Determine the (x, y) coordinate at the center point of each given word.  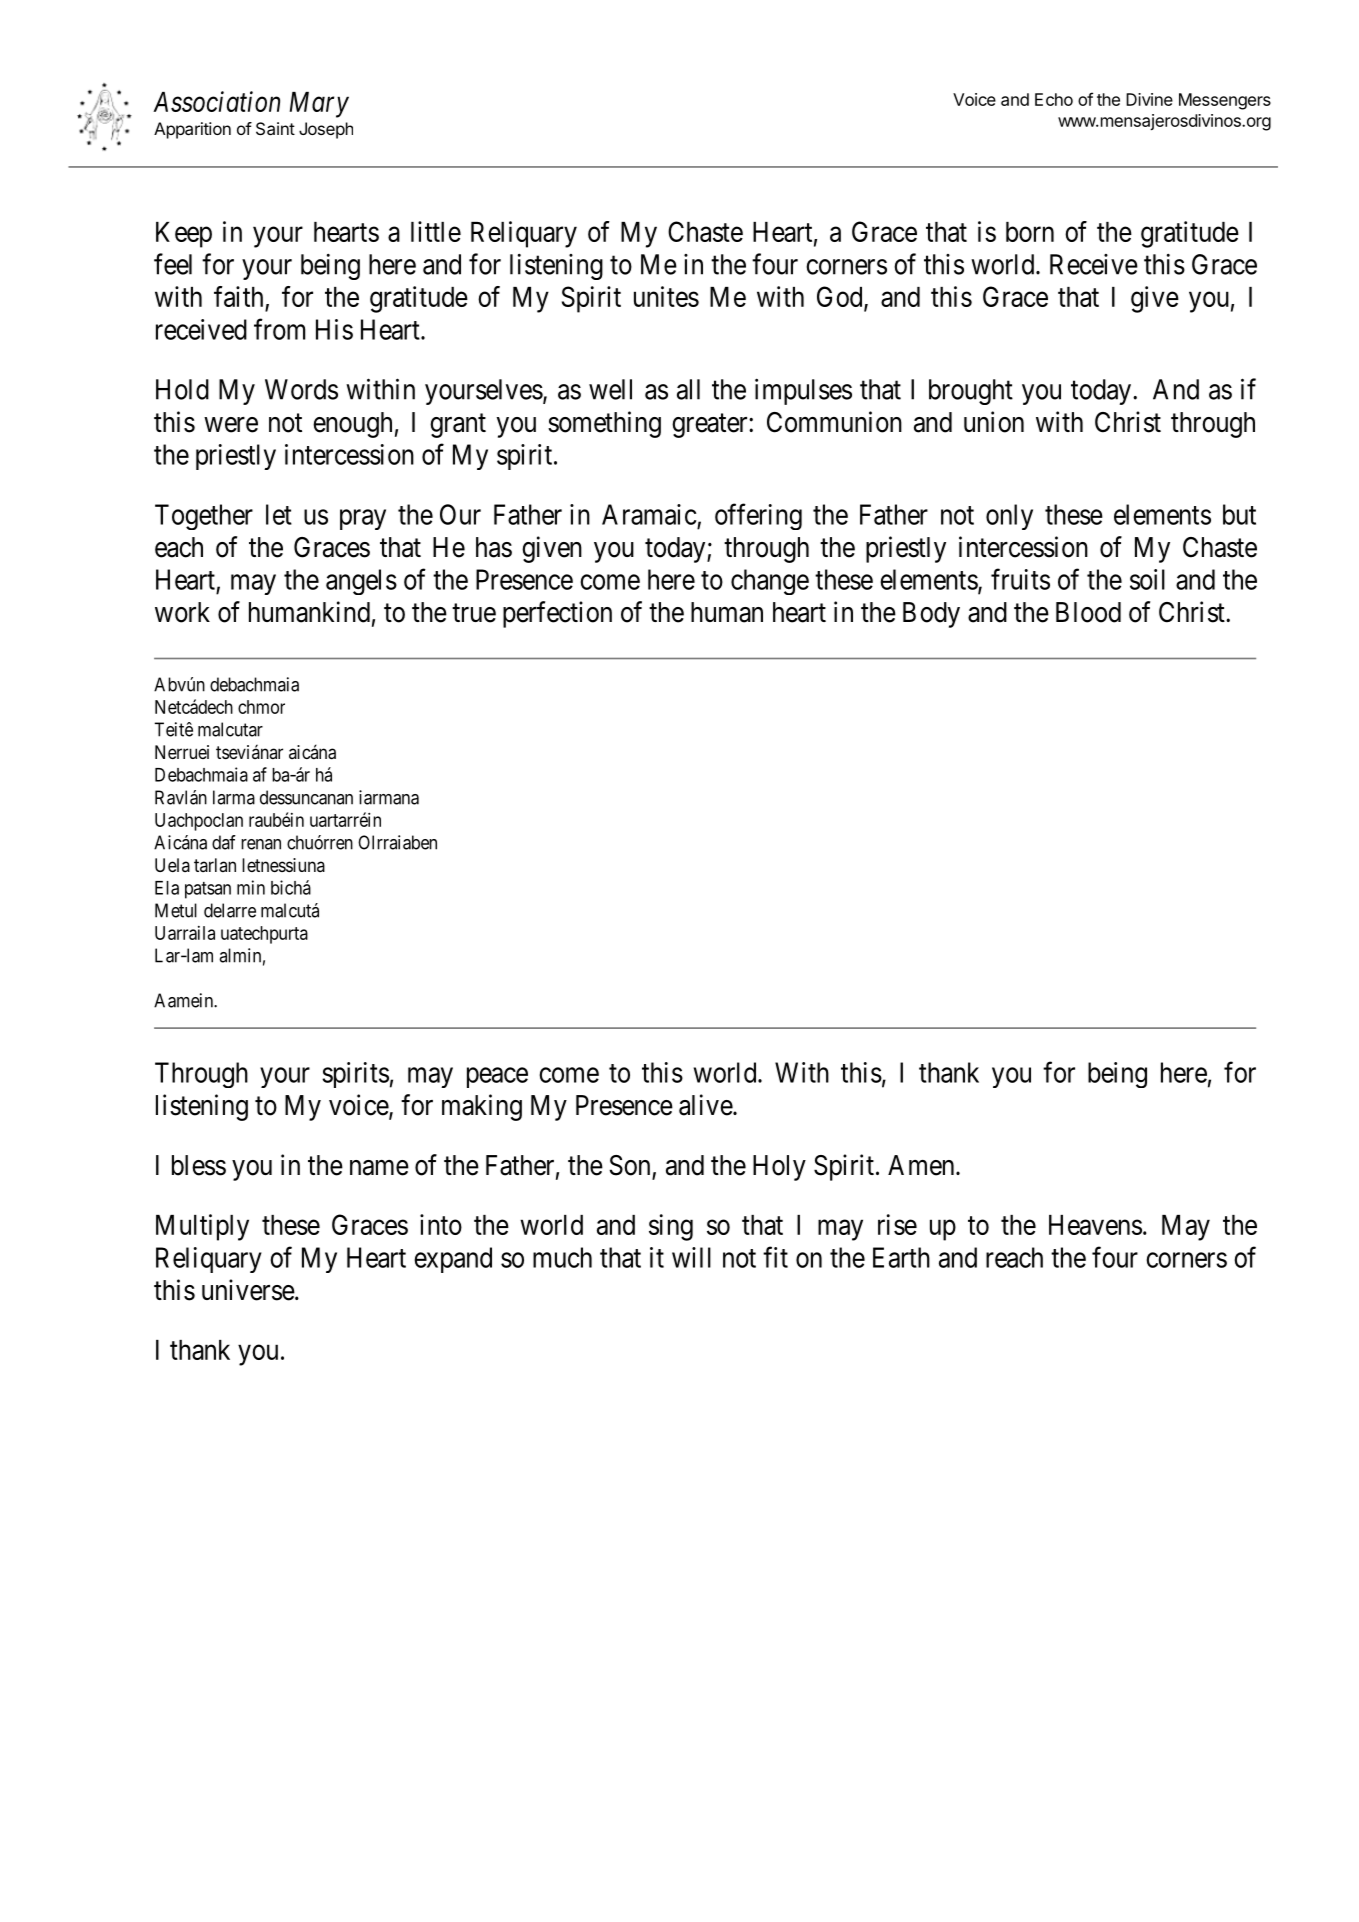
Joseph (326, 130)
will (691, 1257)
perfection (557, 614)
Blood (1088, 612)
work (182, 612)
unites (666, 296)
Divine (1149, 99)
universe (248, 1290)
